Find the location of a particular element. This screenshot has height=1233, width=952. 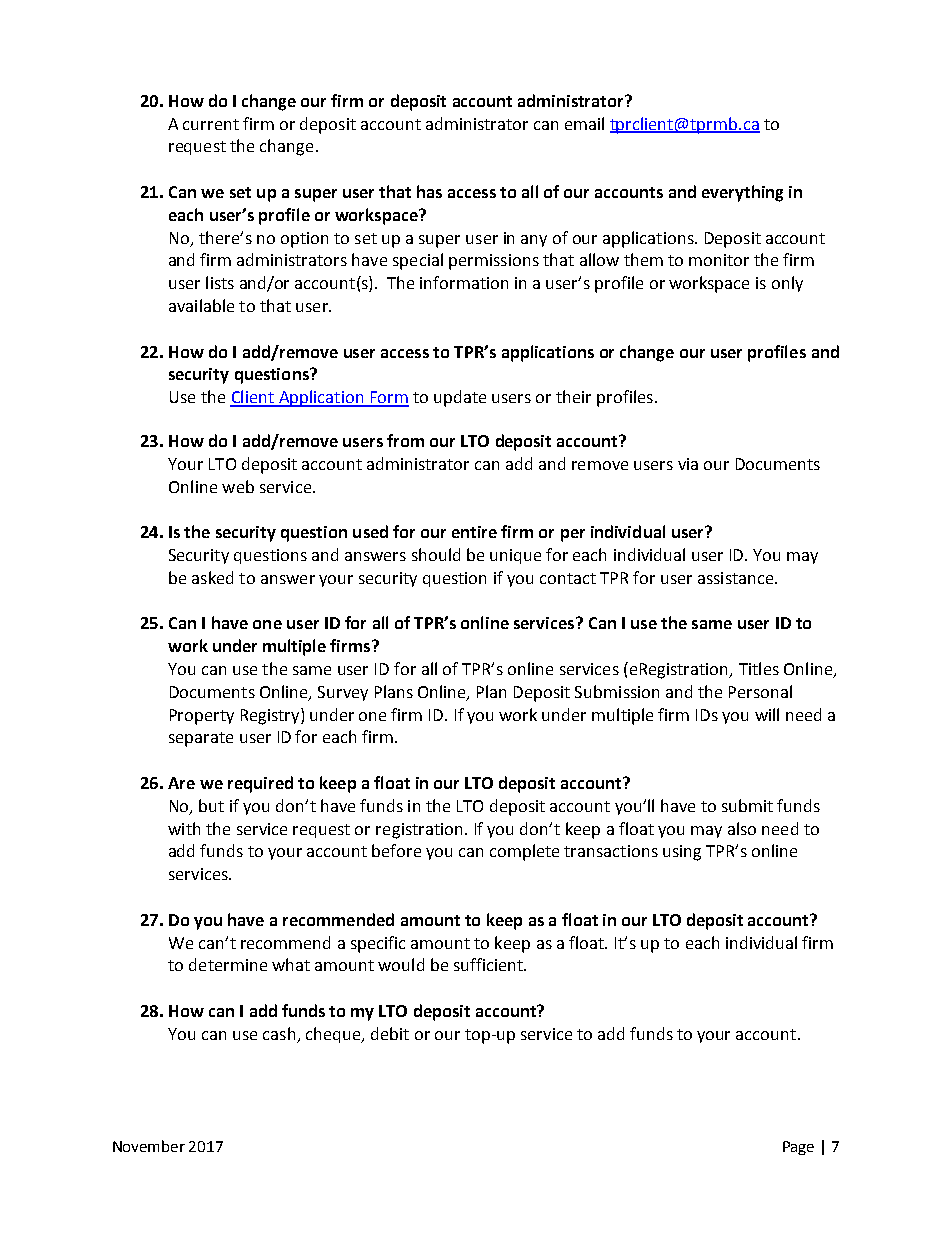

but is located at coordinates (211, 805).
